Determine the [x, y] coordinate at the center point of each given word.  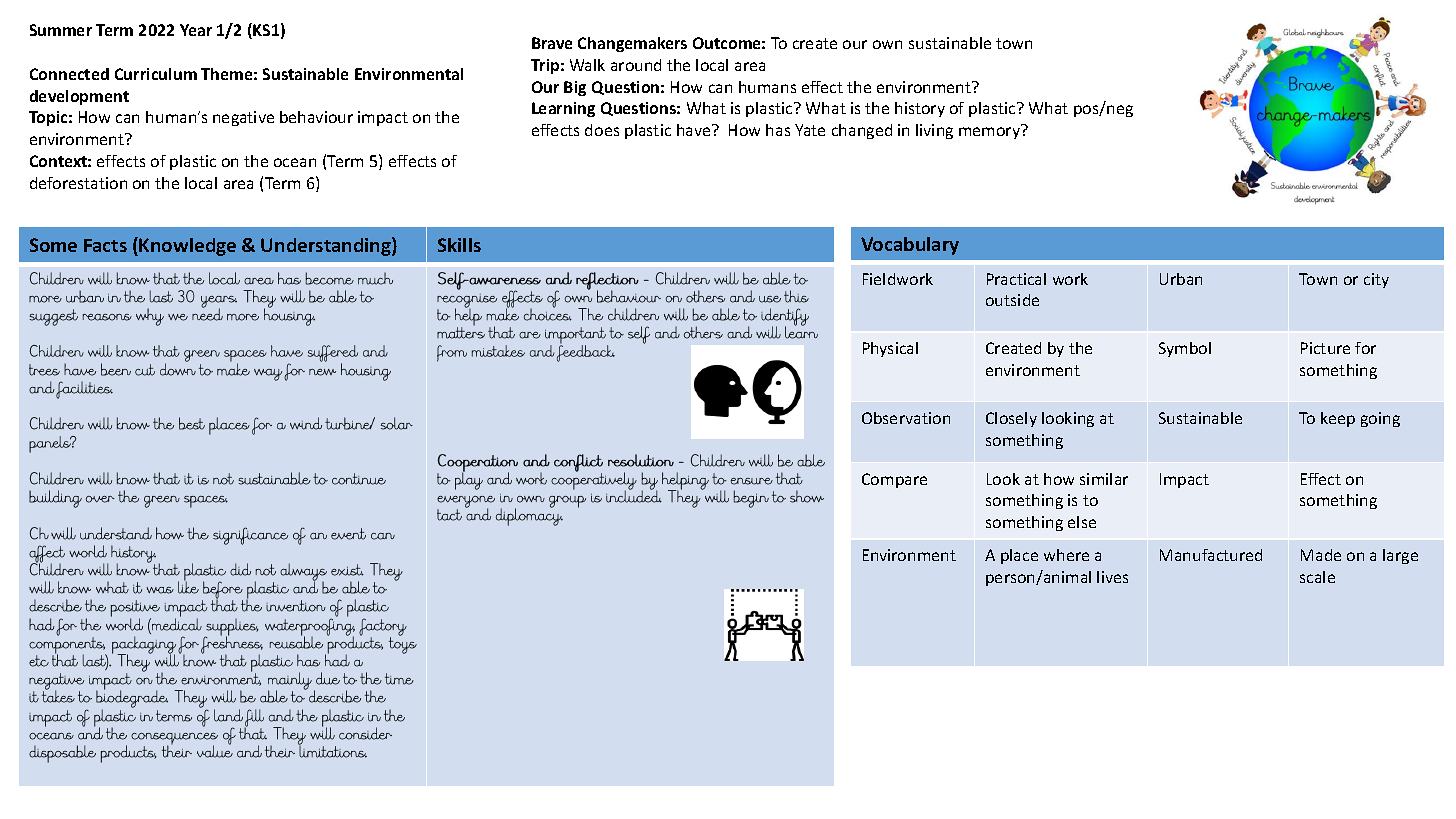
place [1019, 556]
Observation [906, 418]
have [695, 130]
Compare [894, 480]
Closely [1011, 419]
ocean [295, 162]
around [636, 65]
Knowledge [187, 247]
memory [989, 133]
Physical [890, 349]
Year [196, 30]
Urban [1181, 279]
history [920, 109]
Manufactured [1211, 555]
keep [1338, 419]
